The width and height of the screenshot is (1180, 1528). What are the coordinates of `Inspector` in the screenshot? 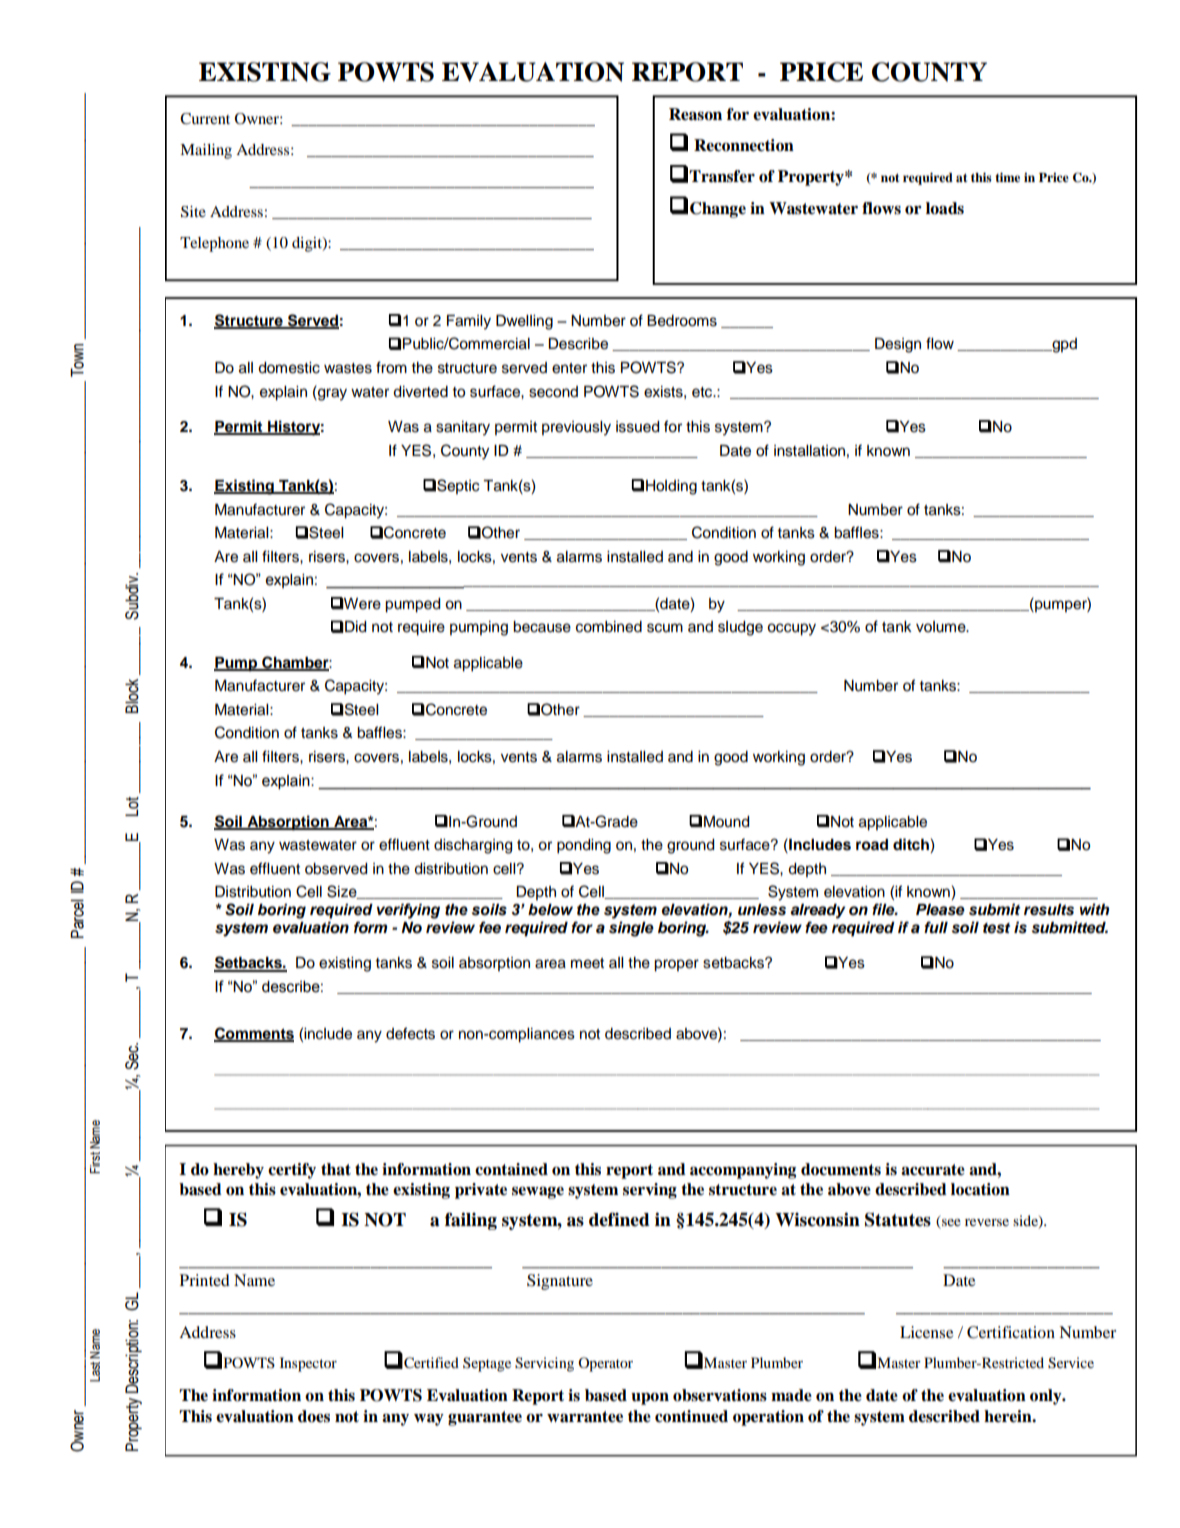 It's located at (308, 1364).
